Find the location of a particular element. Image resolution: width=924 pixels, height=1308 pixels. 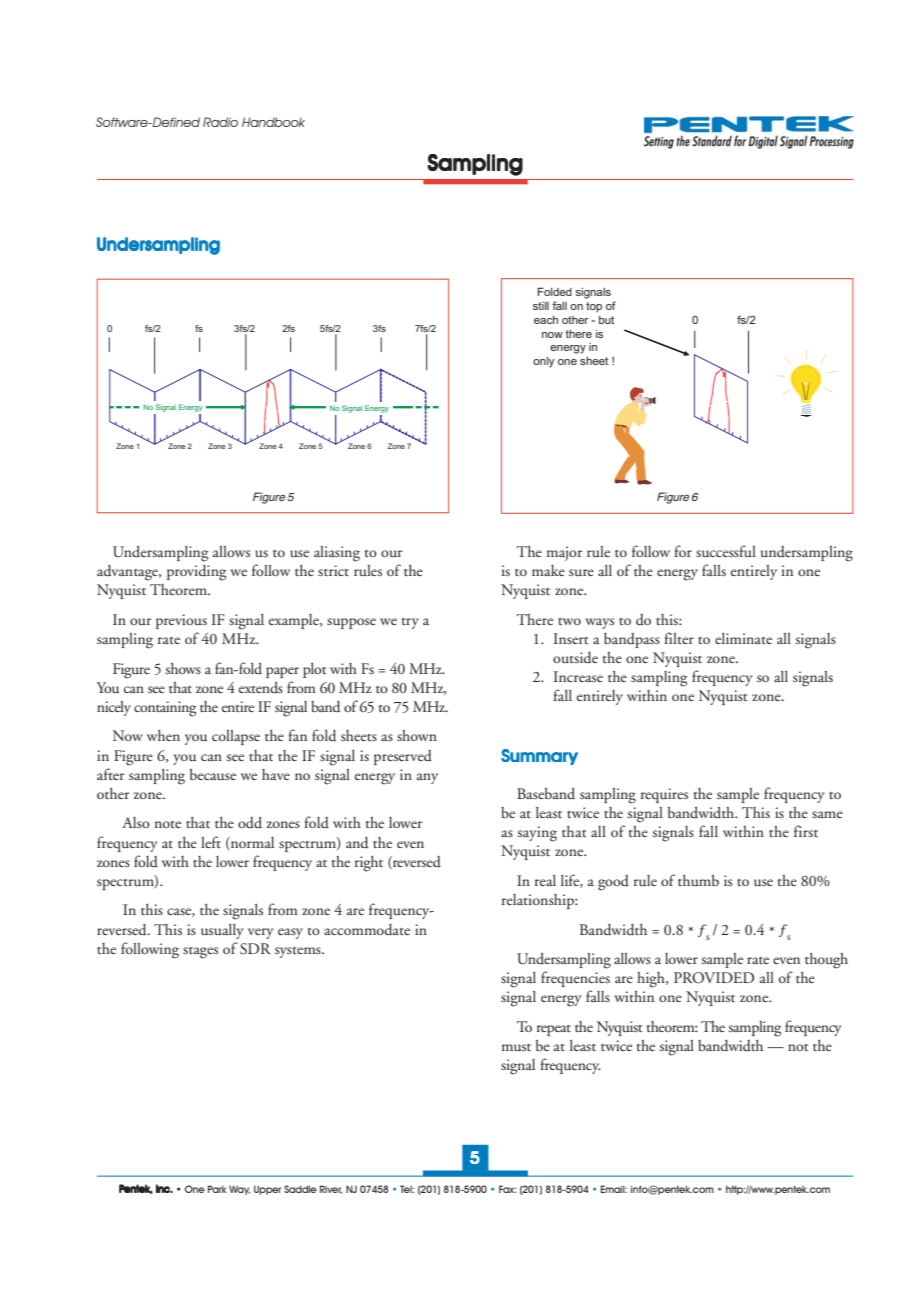

Fax is located at coordinates (507, 1189).
